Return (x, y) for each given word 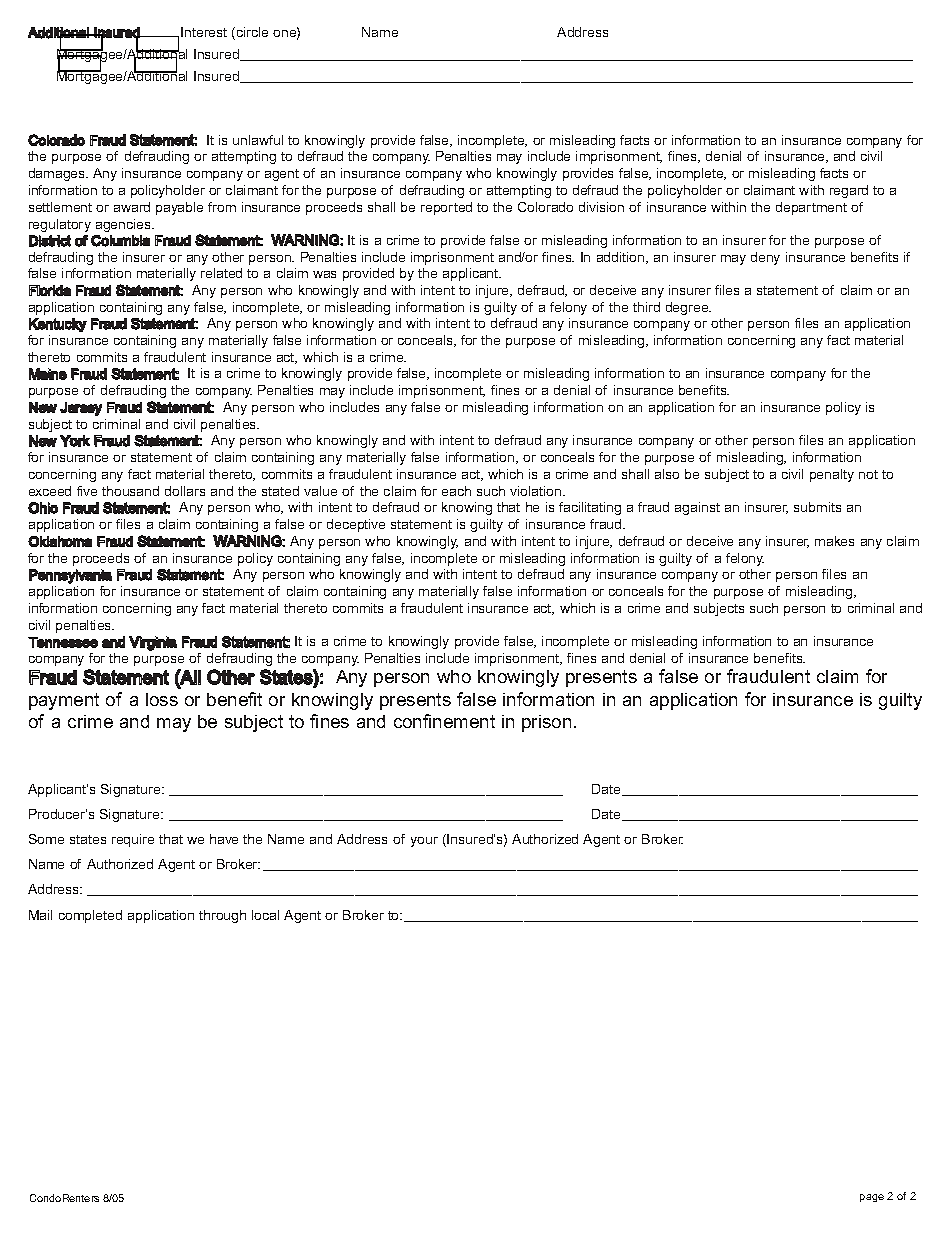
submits (817, 507)
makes (834, 541)
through (222, 916)
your (424, 842)
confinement (444, 721)
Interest (204, 32)
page (872, 1198)
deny (765, 258)
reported (446, 208)
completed (90, 916)
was (324, 274)
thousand (130, 491)
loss (162, 699)
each (456, 491)
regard (849, 191)
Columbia (120, 241)
